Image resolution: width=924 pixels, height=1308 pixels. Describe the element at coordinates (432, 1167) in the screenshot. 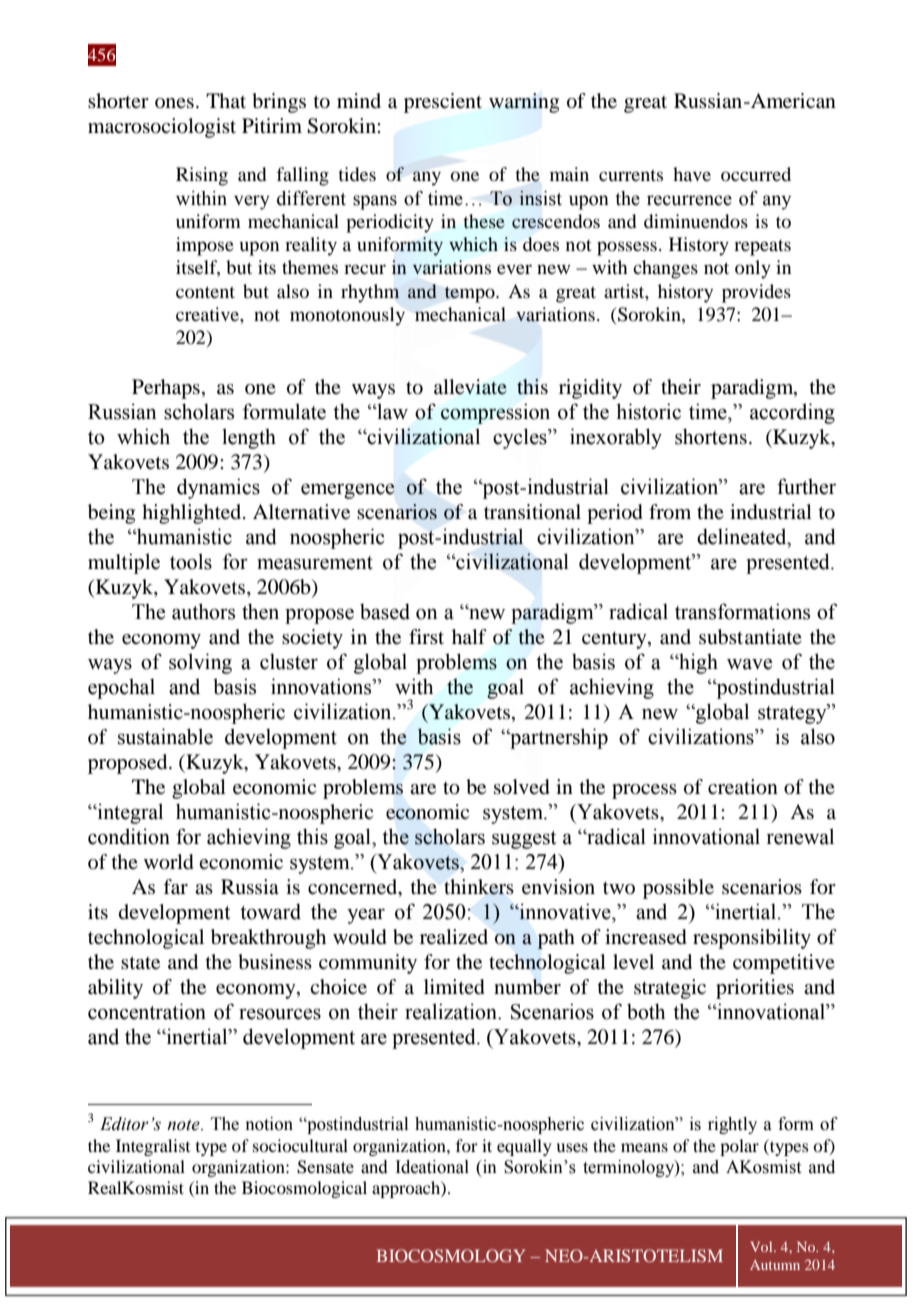

I see `Ideational` at that location.
